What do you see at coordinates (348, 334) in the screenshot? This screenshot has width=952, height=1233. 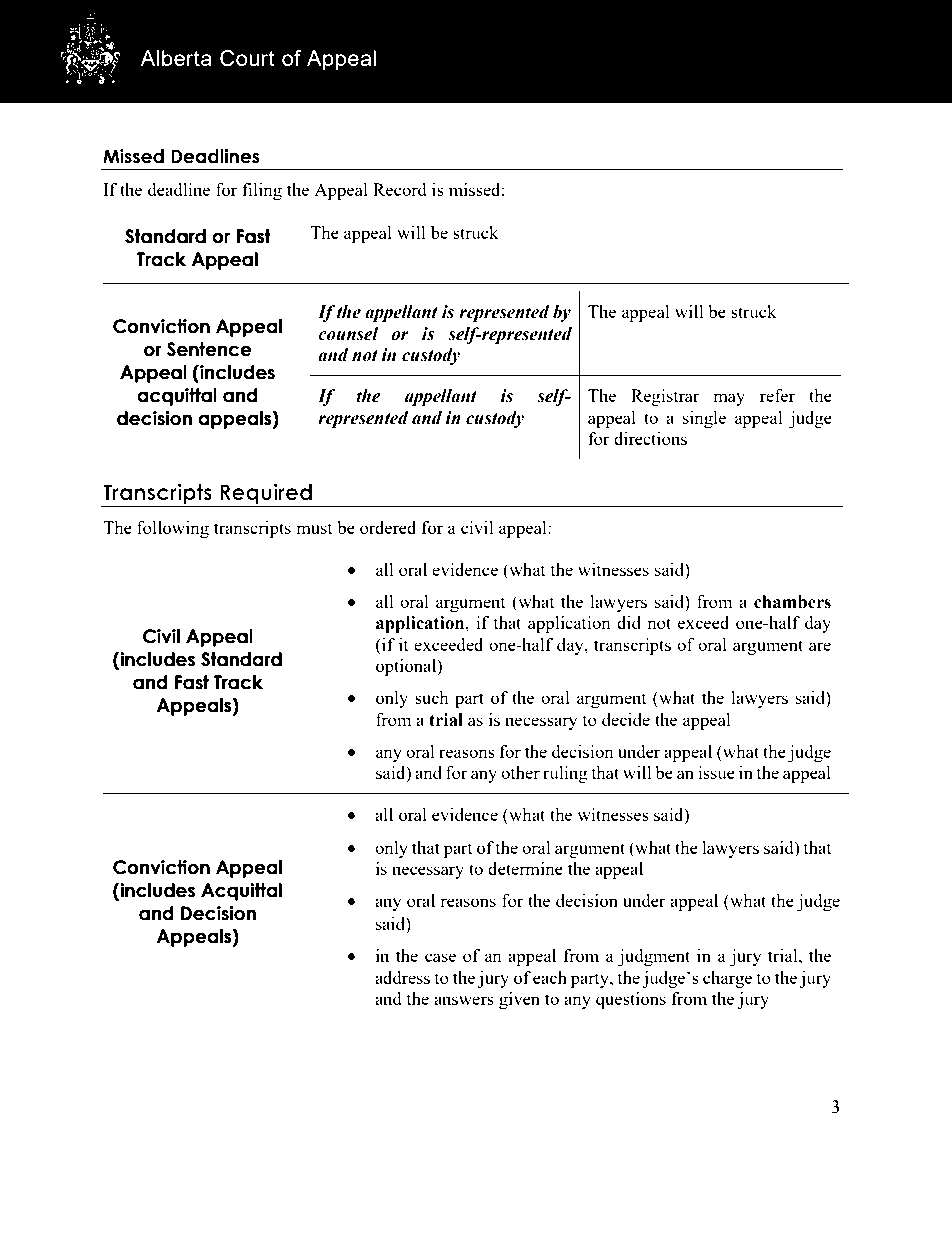 I see `counsel` at bounding box center [348, 334].
